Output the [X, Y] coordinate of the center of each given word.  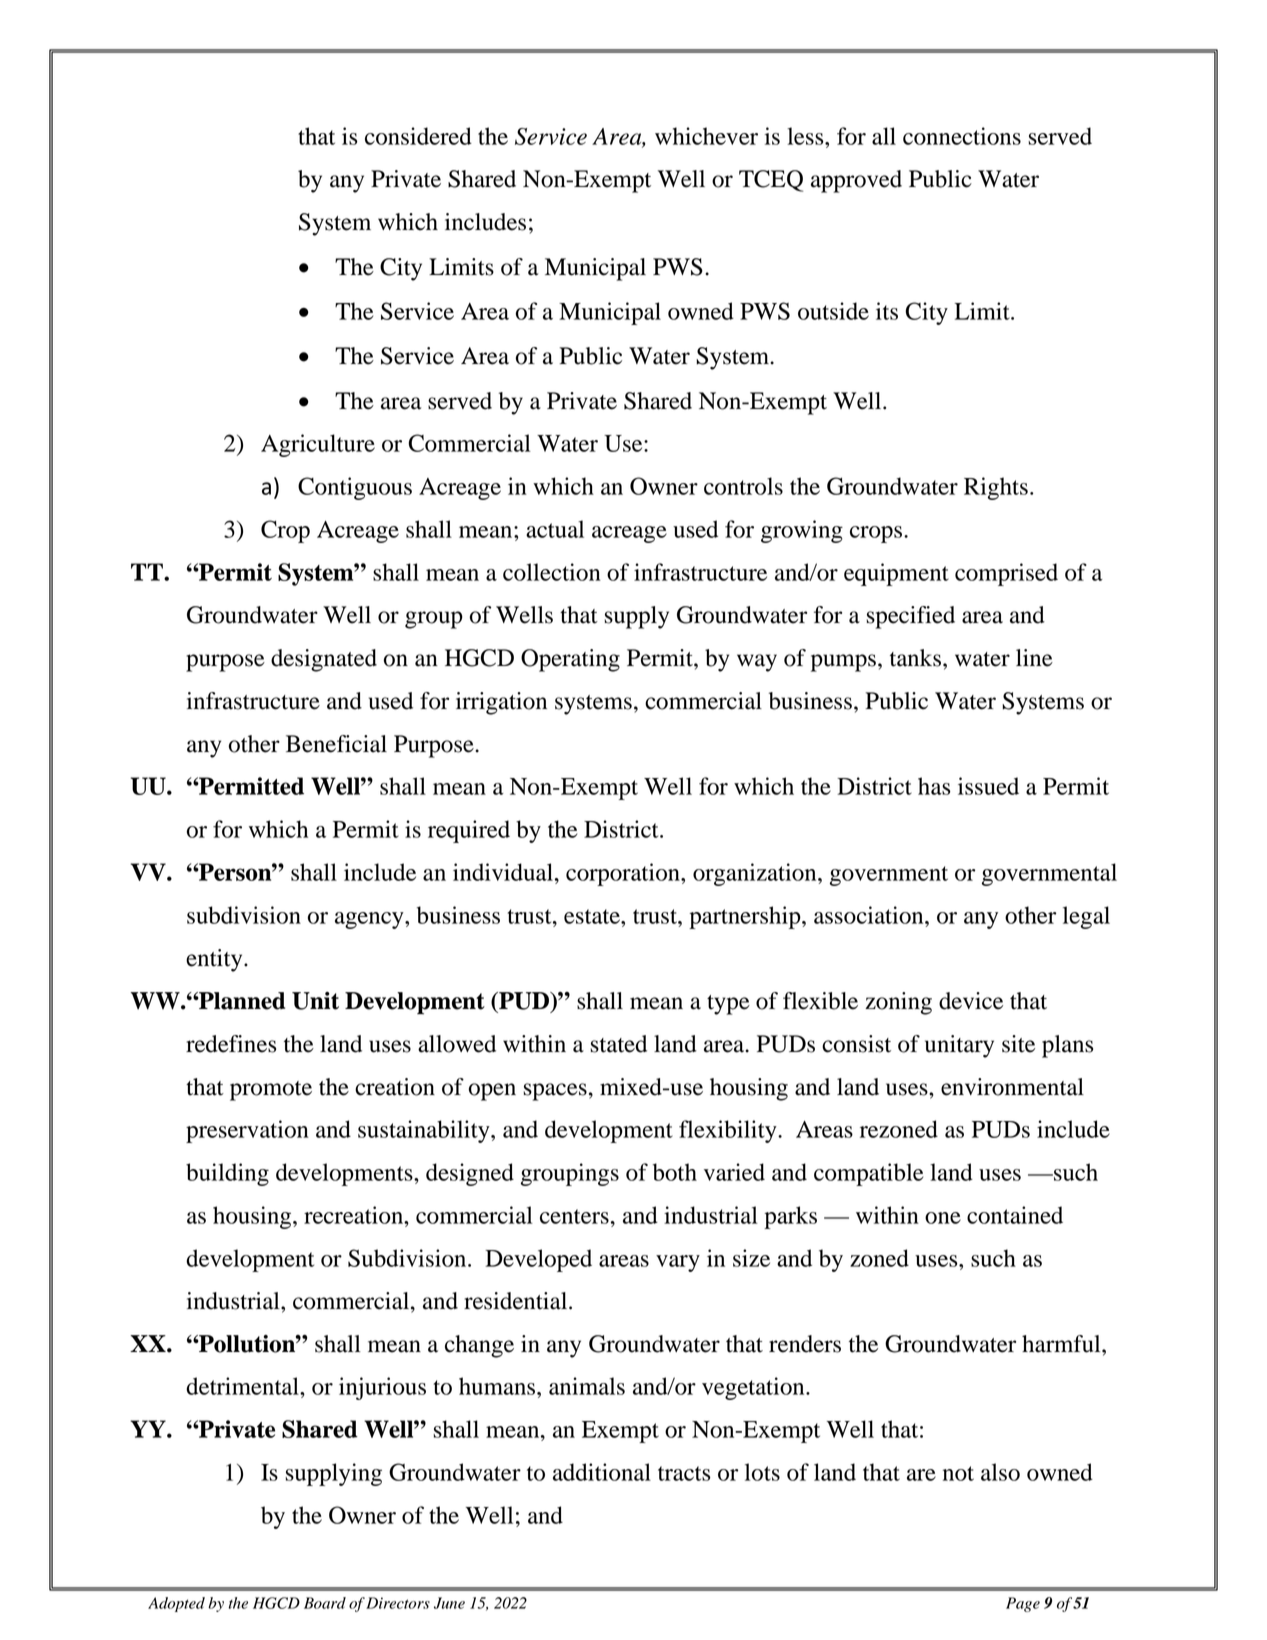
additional [602, 1472]
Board [325, 1603]
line [1034, 658]
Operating [570, 660]
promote [271, 1091]
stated [618, 1044]
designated [324, 660]
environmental [1012, 1087]
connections [962, 136]
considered [418, 136]
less [806, 136]
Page [1023, 1604]
